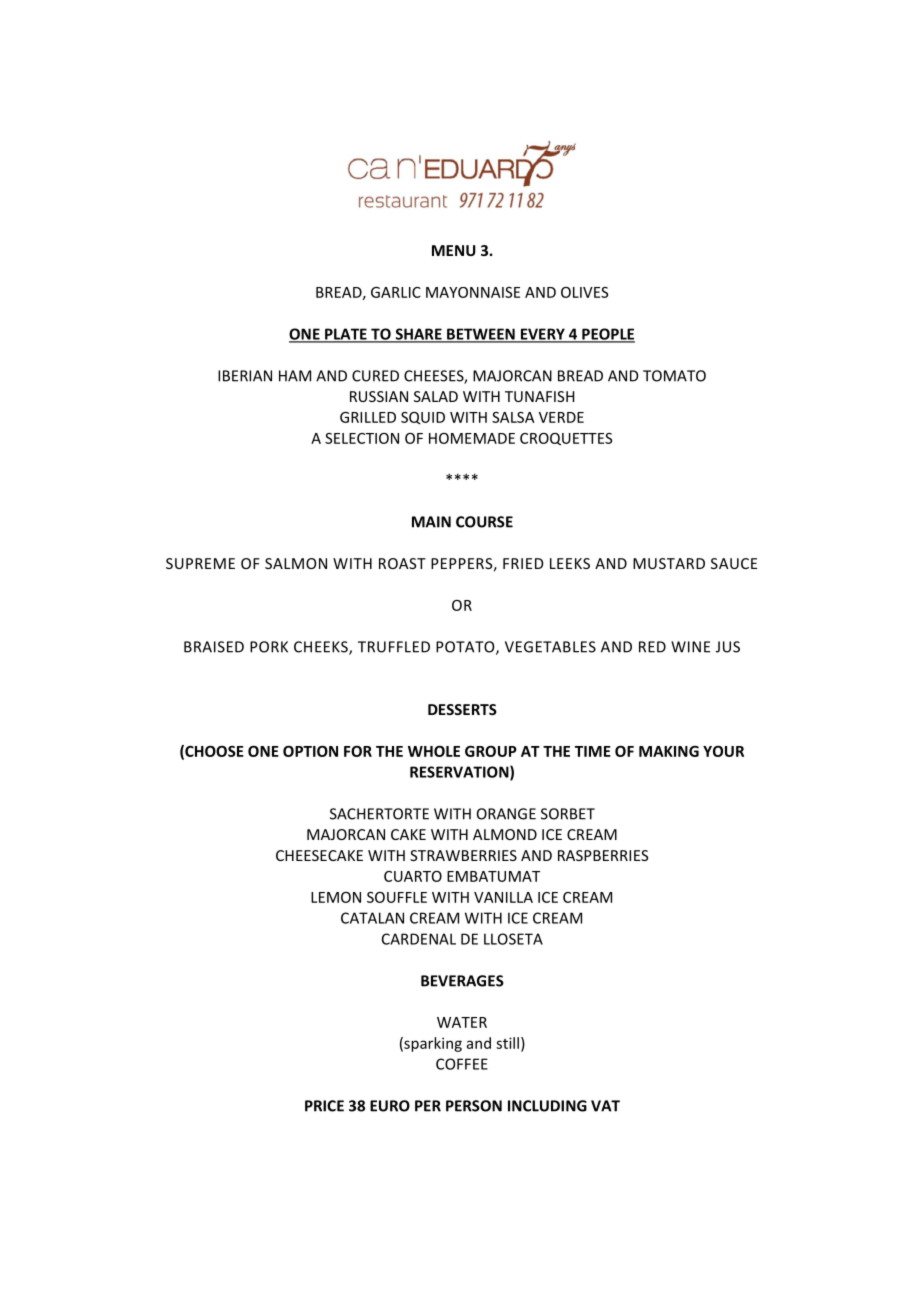  What do you see at coordinates (324, 1106) in the page?
I see `PRICE` at bounding box center [324, 1106].
